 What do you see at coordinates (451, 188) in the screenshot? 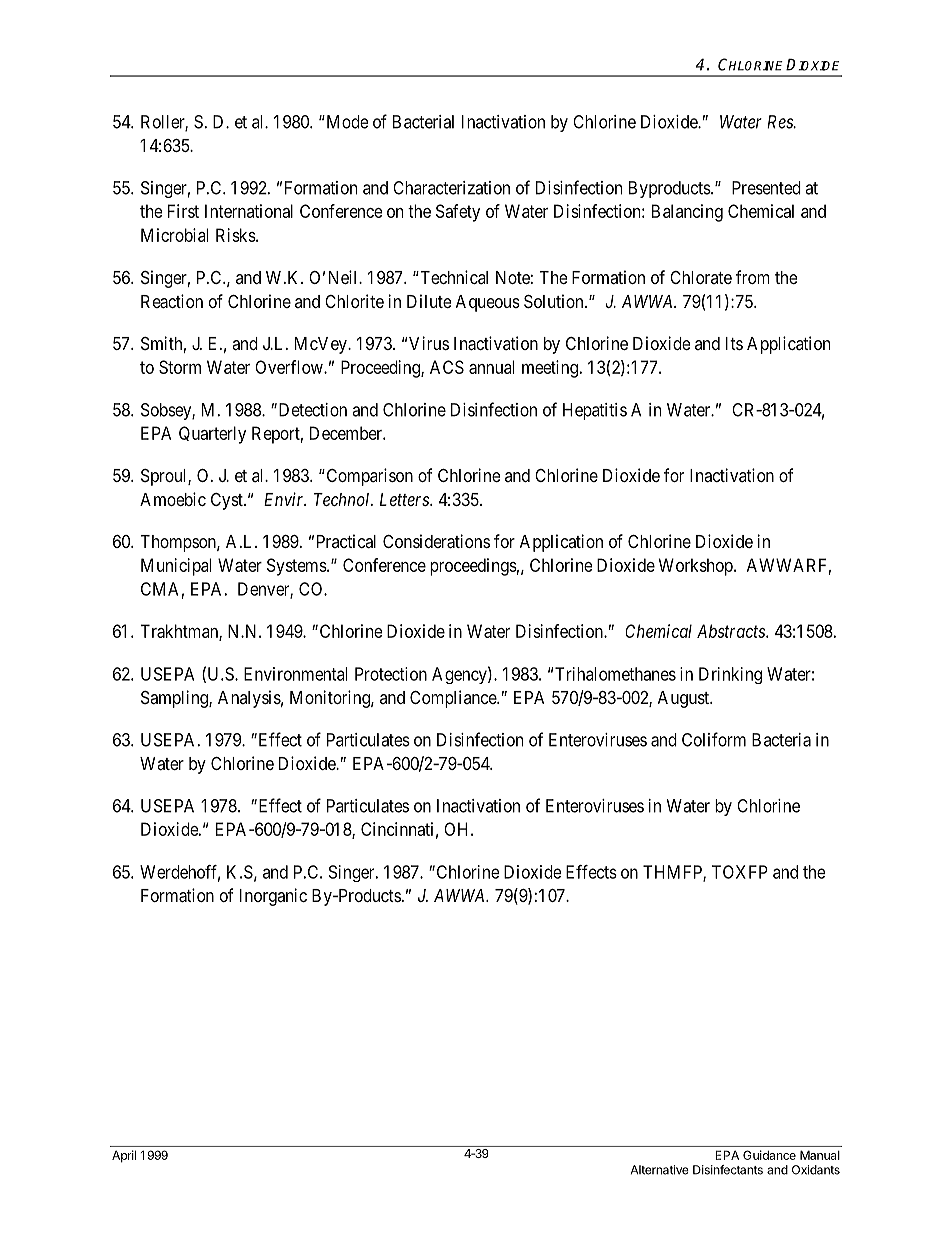
I see `Characterization` at bounding box center [451, 188].
